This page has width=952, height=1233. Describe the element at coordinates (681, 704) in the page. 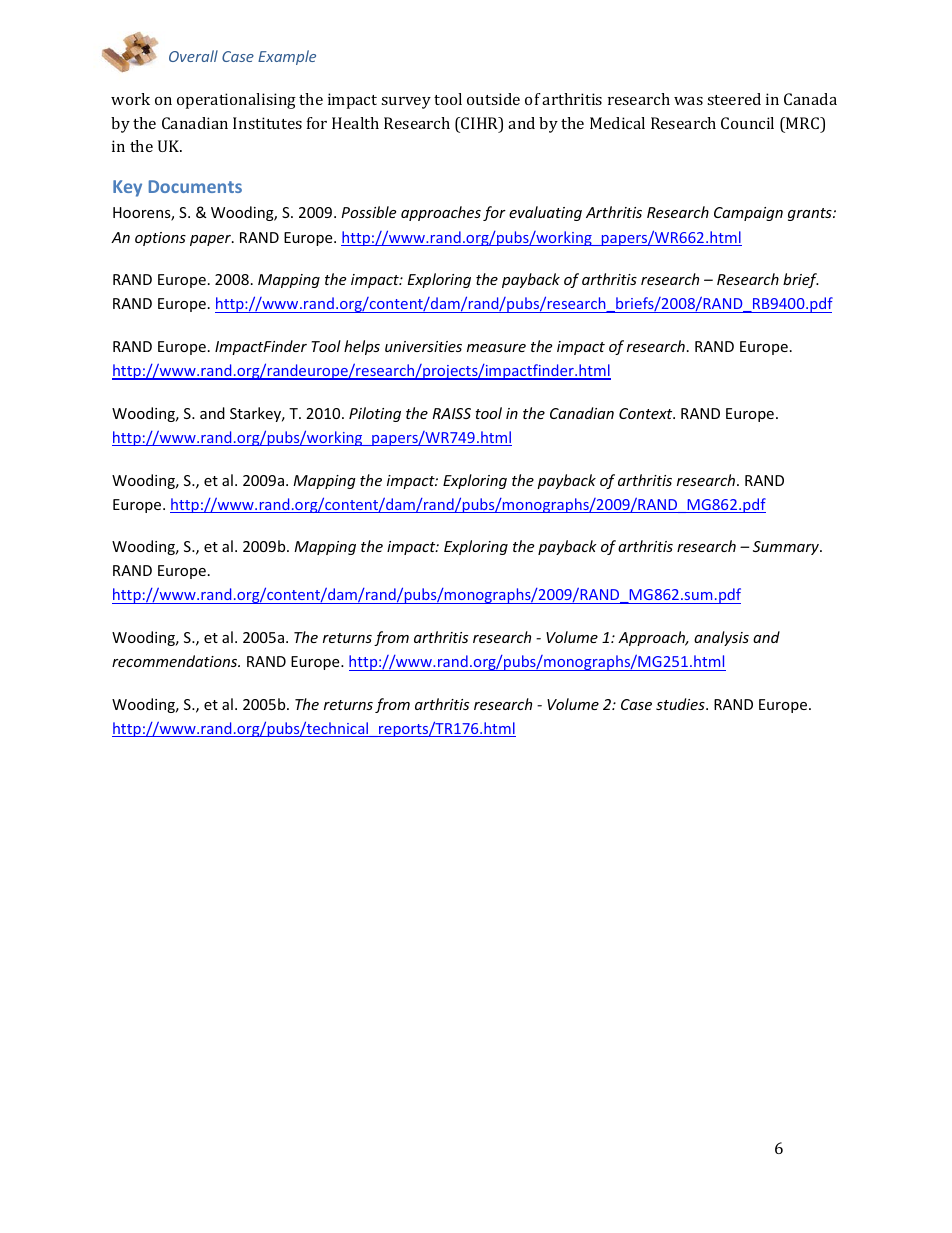

I see `studies` at that location.
